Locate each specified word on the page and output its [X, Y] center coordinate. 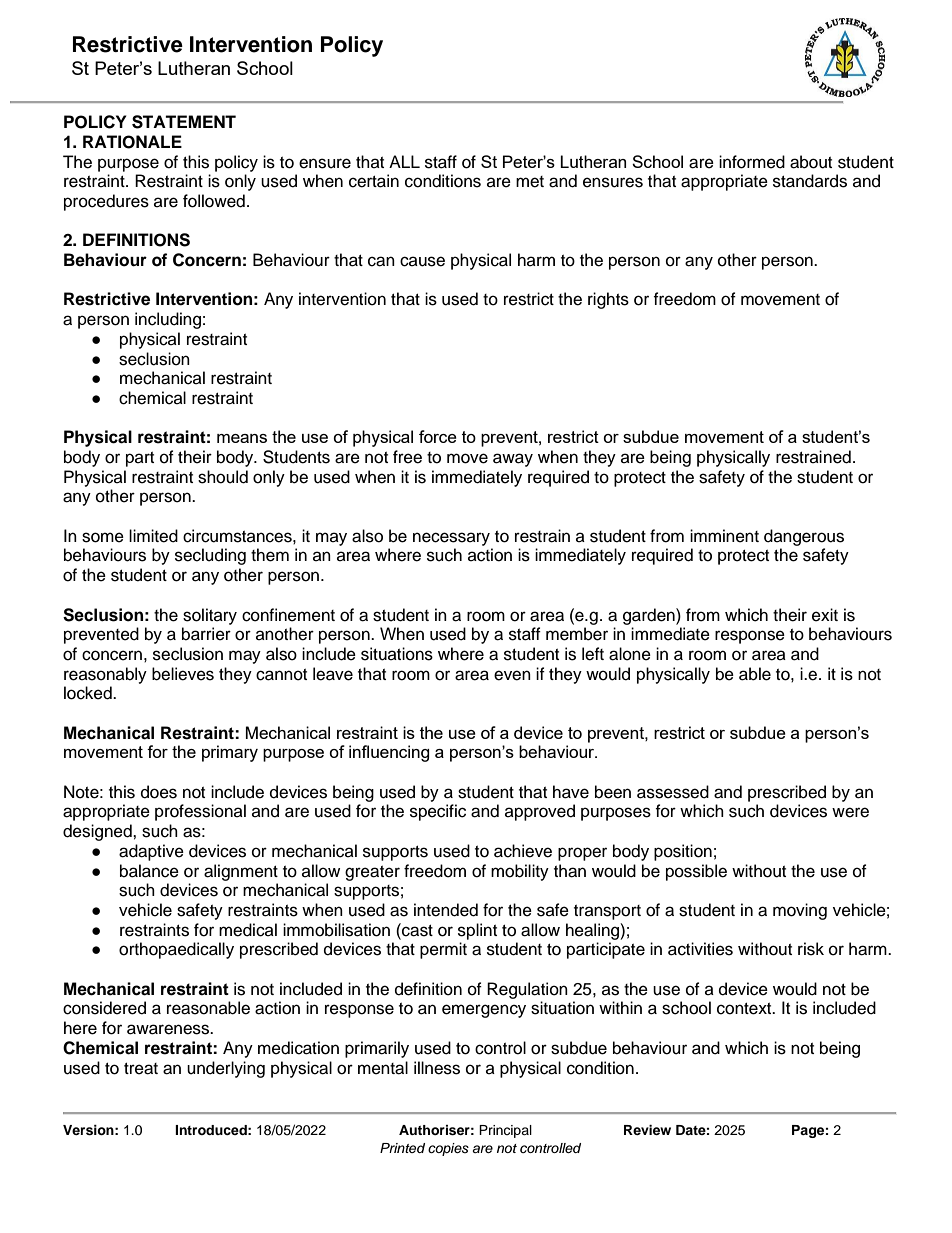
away [513, 460]
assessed [673, 792]
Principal [505, 1131]
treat [141, 1069]
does [159, 792]
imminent [724, 536]
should [223, 477]
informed [752, 162]
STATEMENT [184, 122]
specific [438, 812]
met [530, 182]
